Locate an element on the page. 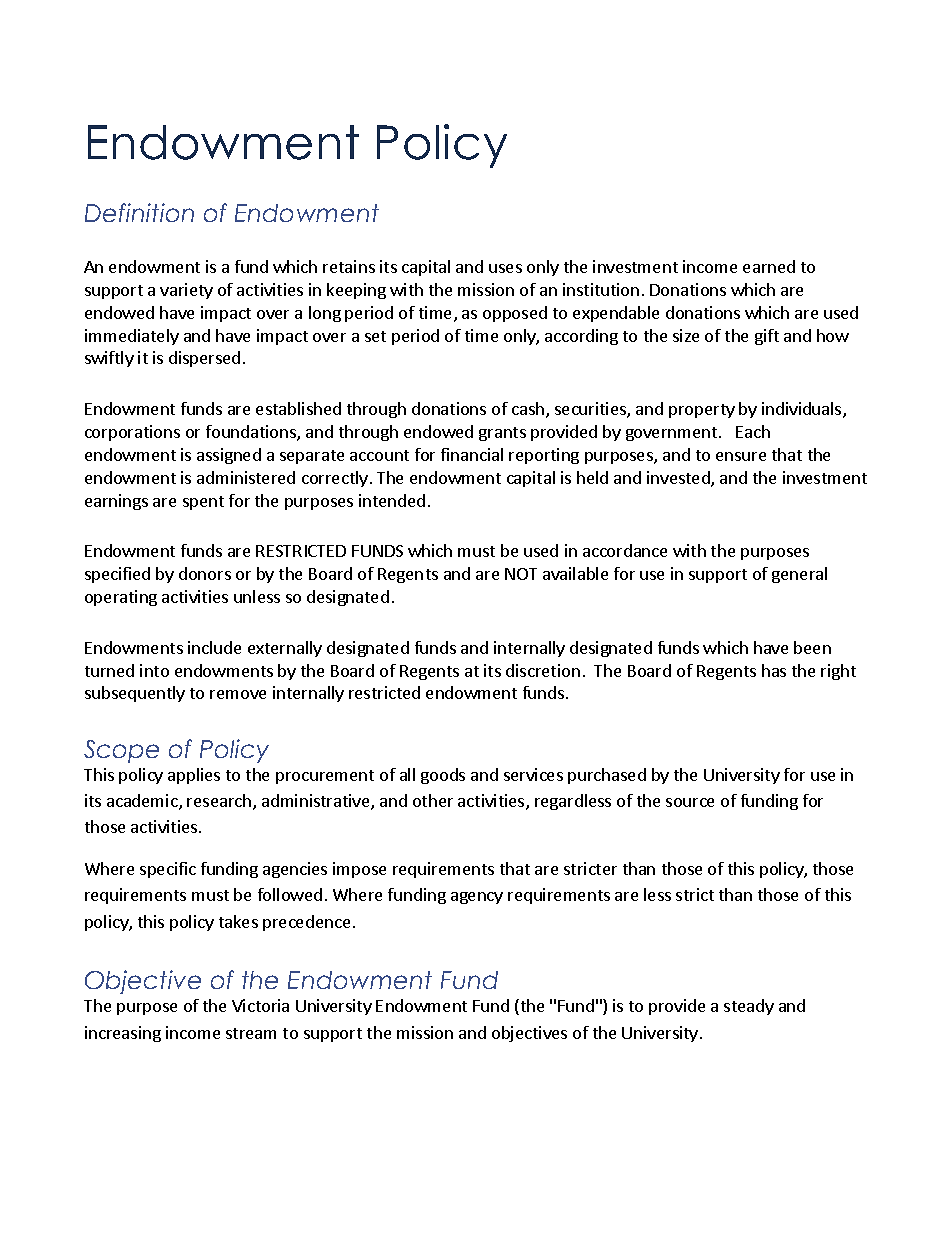 This document has height=1233, width=952. include is located at coordinates (214, 647).
